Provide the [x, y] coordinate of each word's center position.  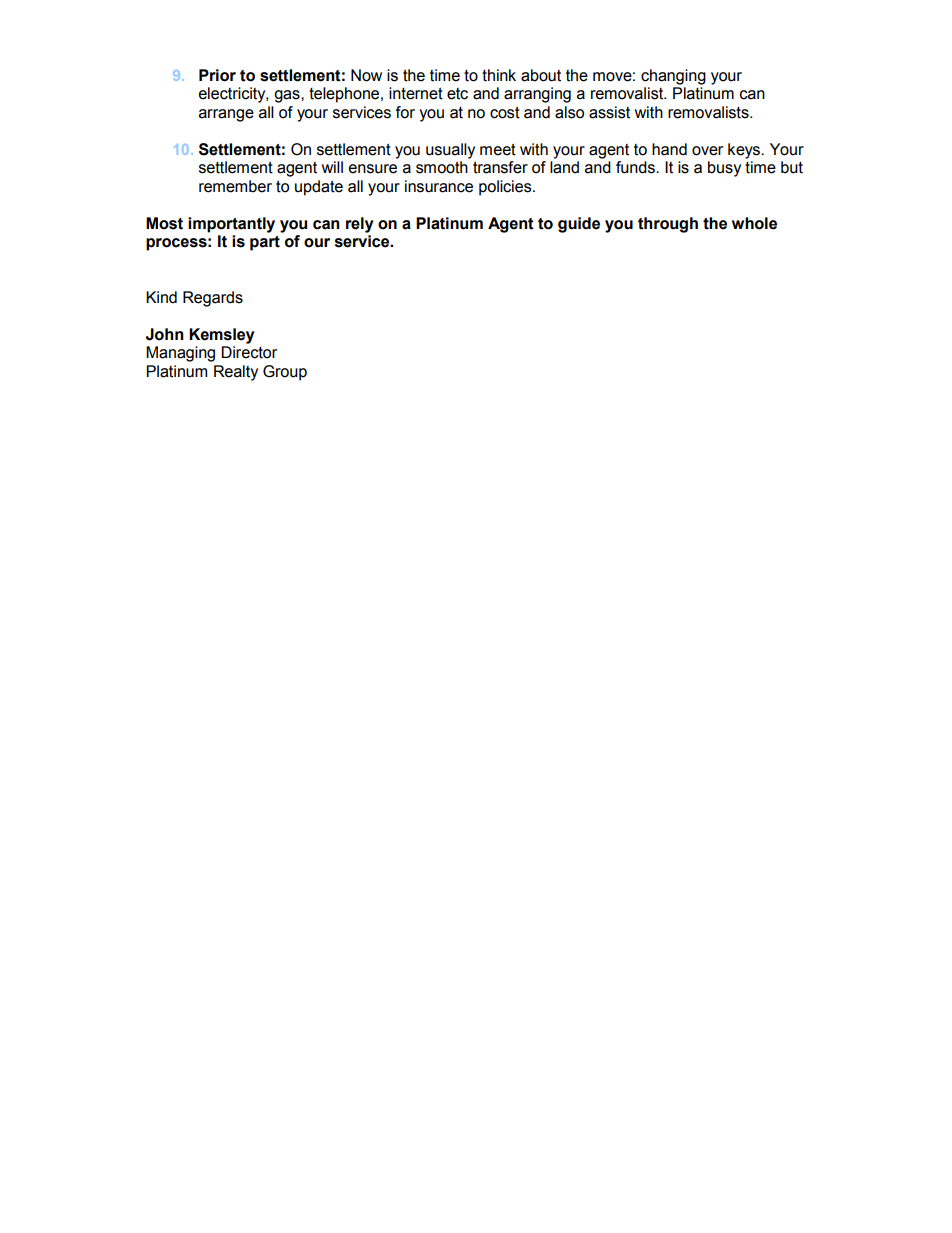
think [499, 75]
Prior [217, 75]
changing [673, 77]
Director [249, 352]
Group [285, 373]
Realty [236, 373]
